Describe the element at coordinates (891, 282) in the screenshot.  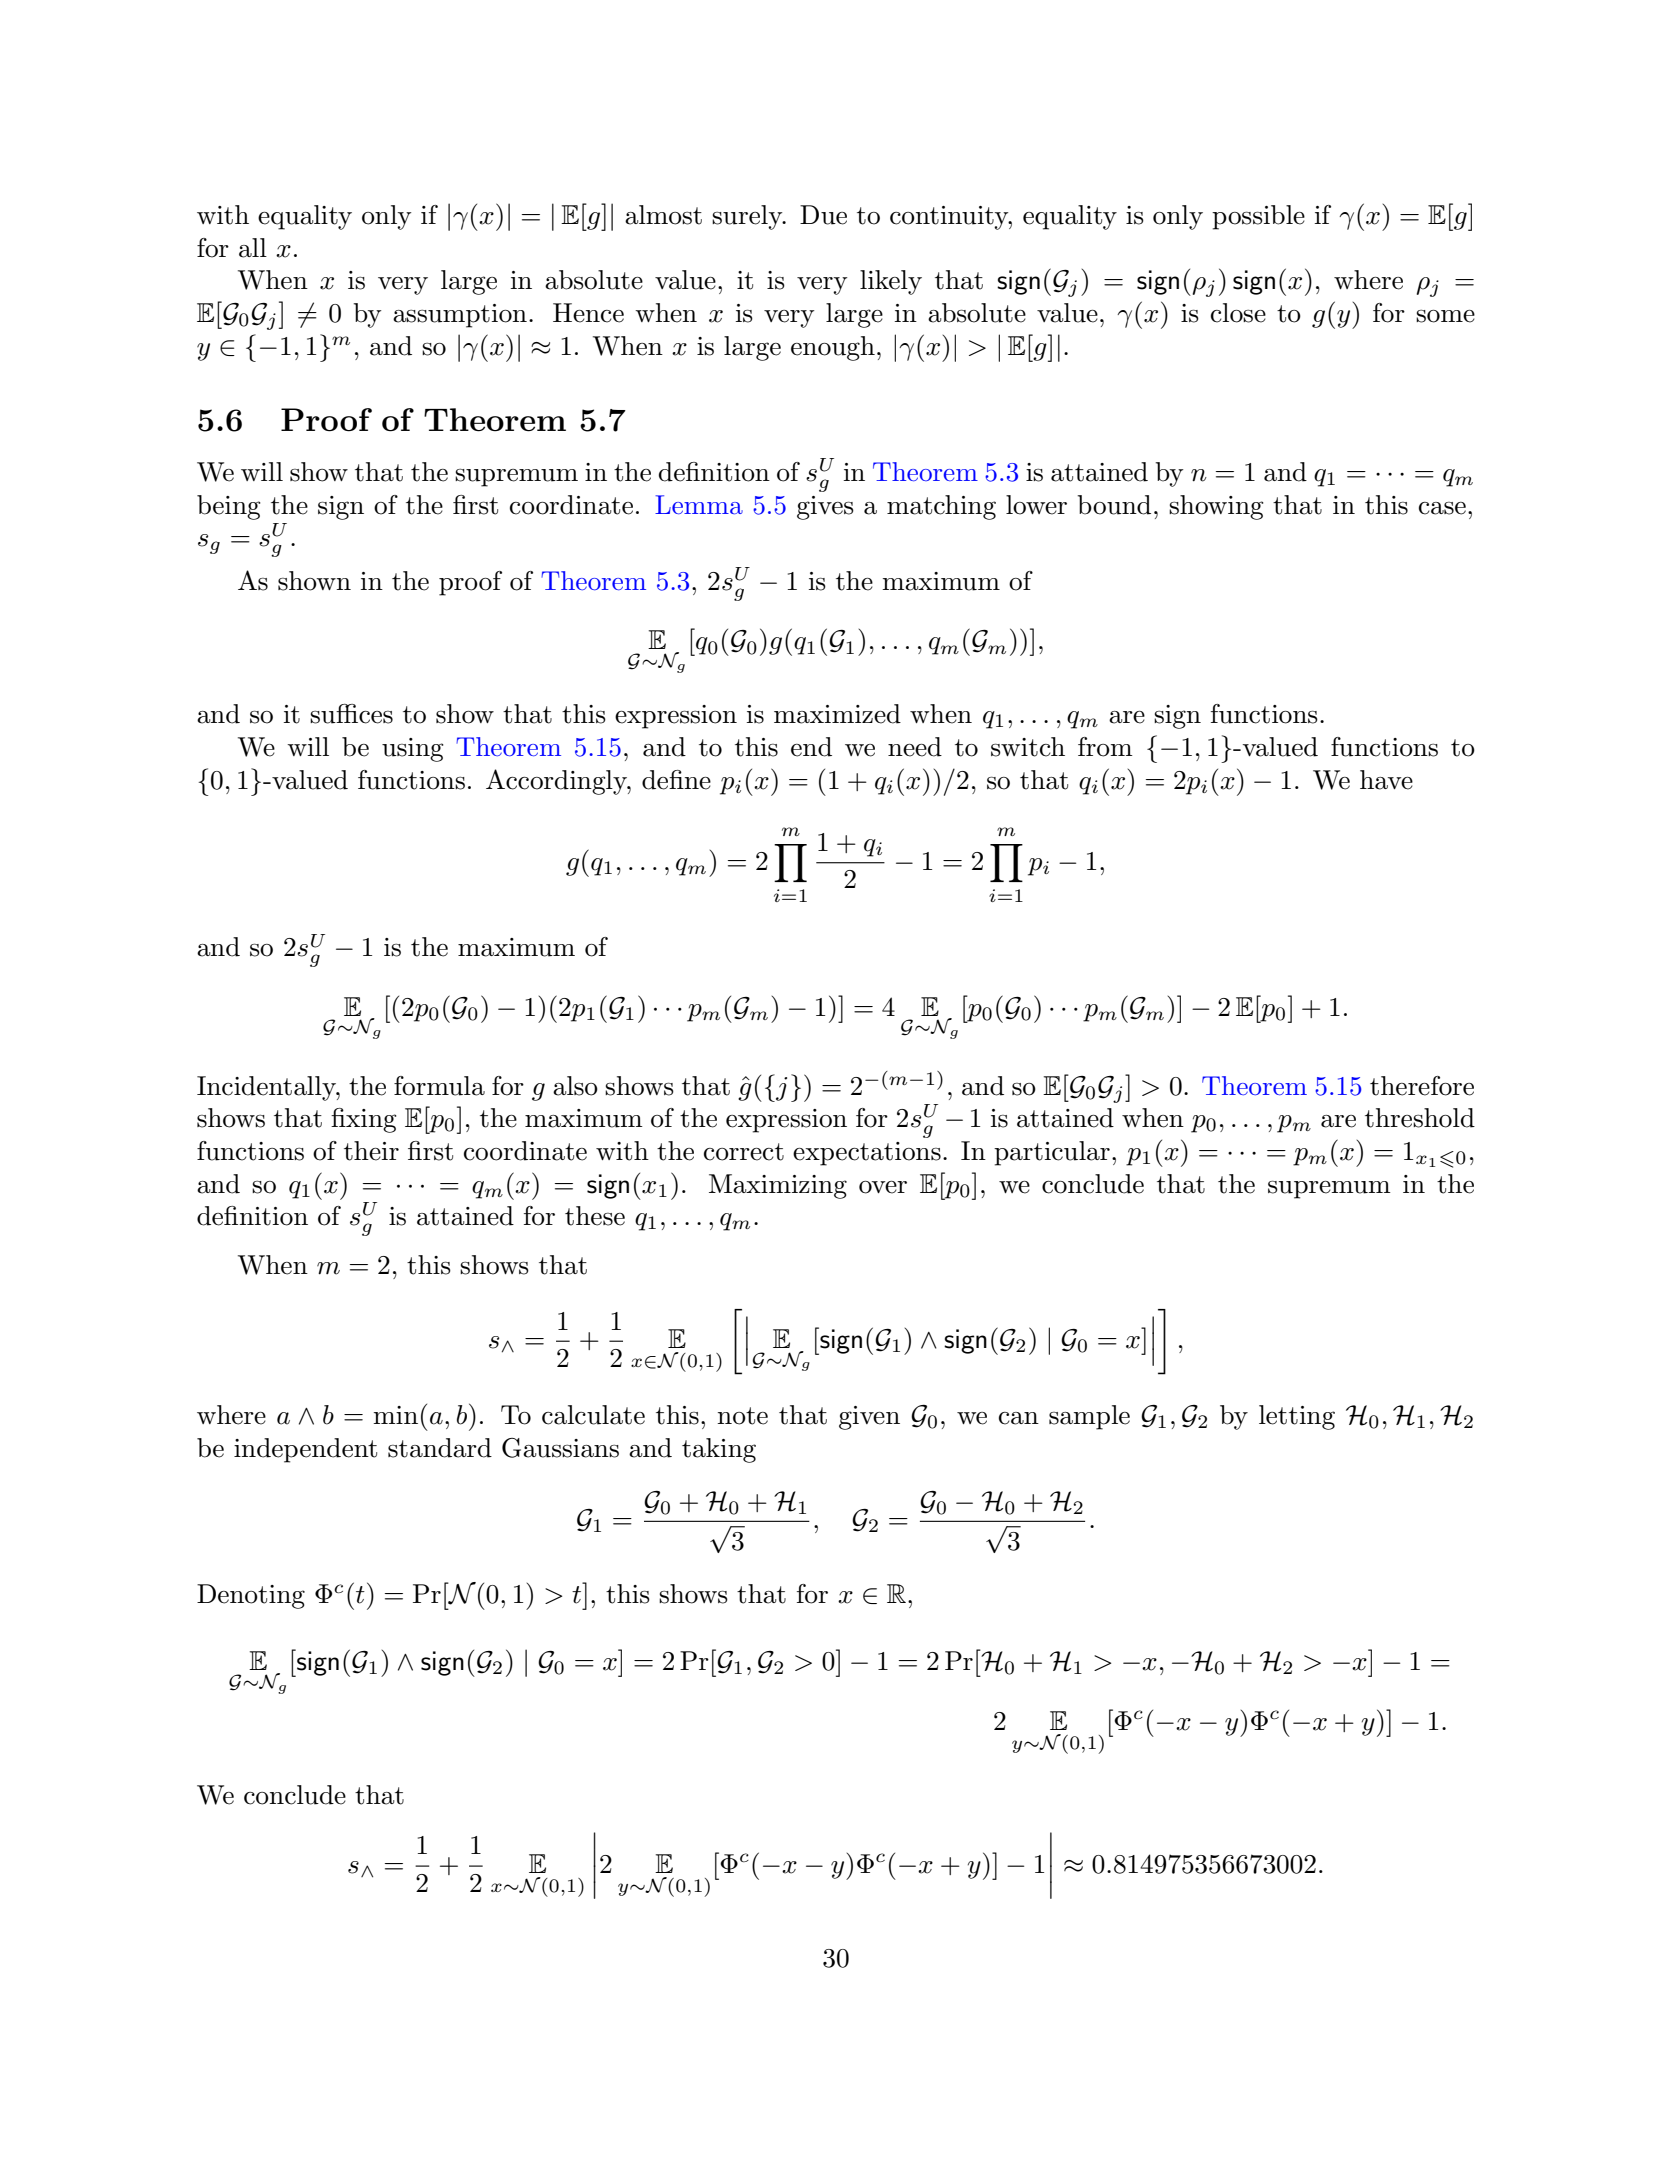
I see `likely` at that location.
